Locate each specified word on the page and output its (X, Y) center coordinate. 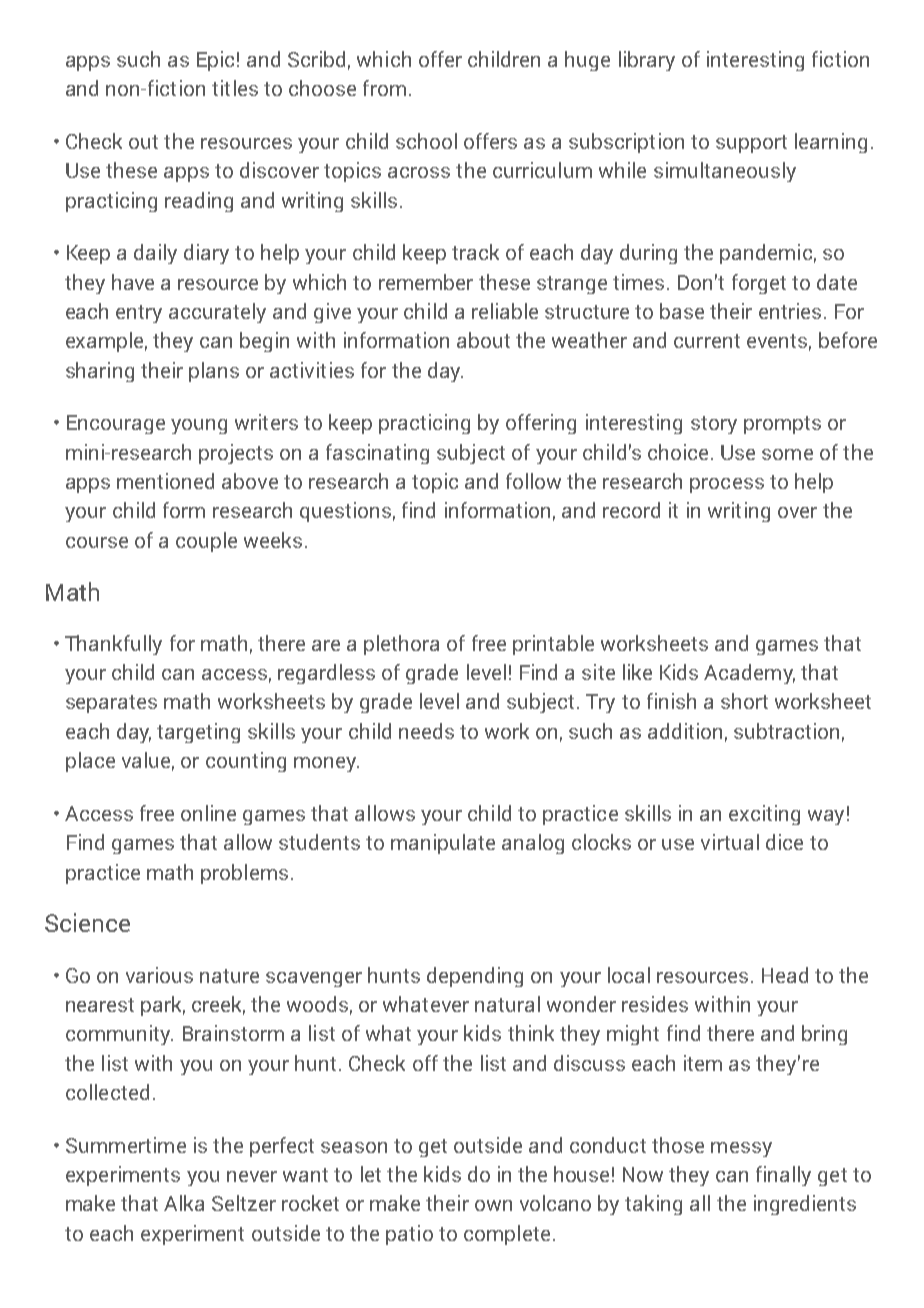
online (208, 813)
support (751, 144)
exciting (764, 815)
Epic (215, 61)
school (426, 141)
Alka (184, 1203)
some (787, 454)
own (493, 1205)
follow (533, 481)
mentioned (165, 481)
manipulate (443, 844)
